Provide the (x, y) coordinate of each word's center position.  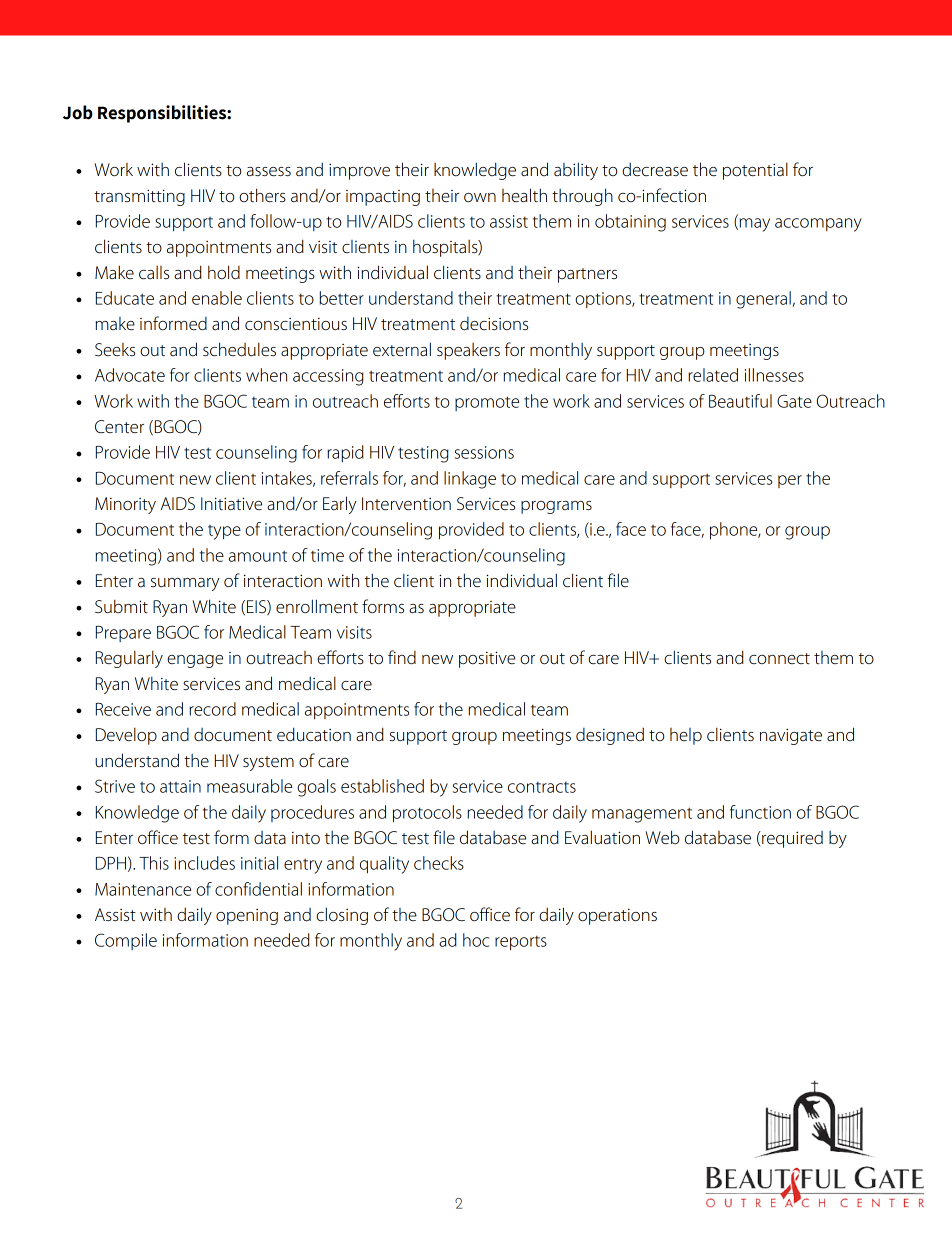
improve (359, 171)
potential (755, 171)
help (686, 736)
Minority (125, 505)
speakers (468, 351)
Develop (126, 736)
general (764, 300)
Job (78, 112)
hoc (476, 940)
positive (487, 659)
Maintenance (143, 889)
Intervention (406, 504)
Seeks (115, 349)
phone (735, 530)
